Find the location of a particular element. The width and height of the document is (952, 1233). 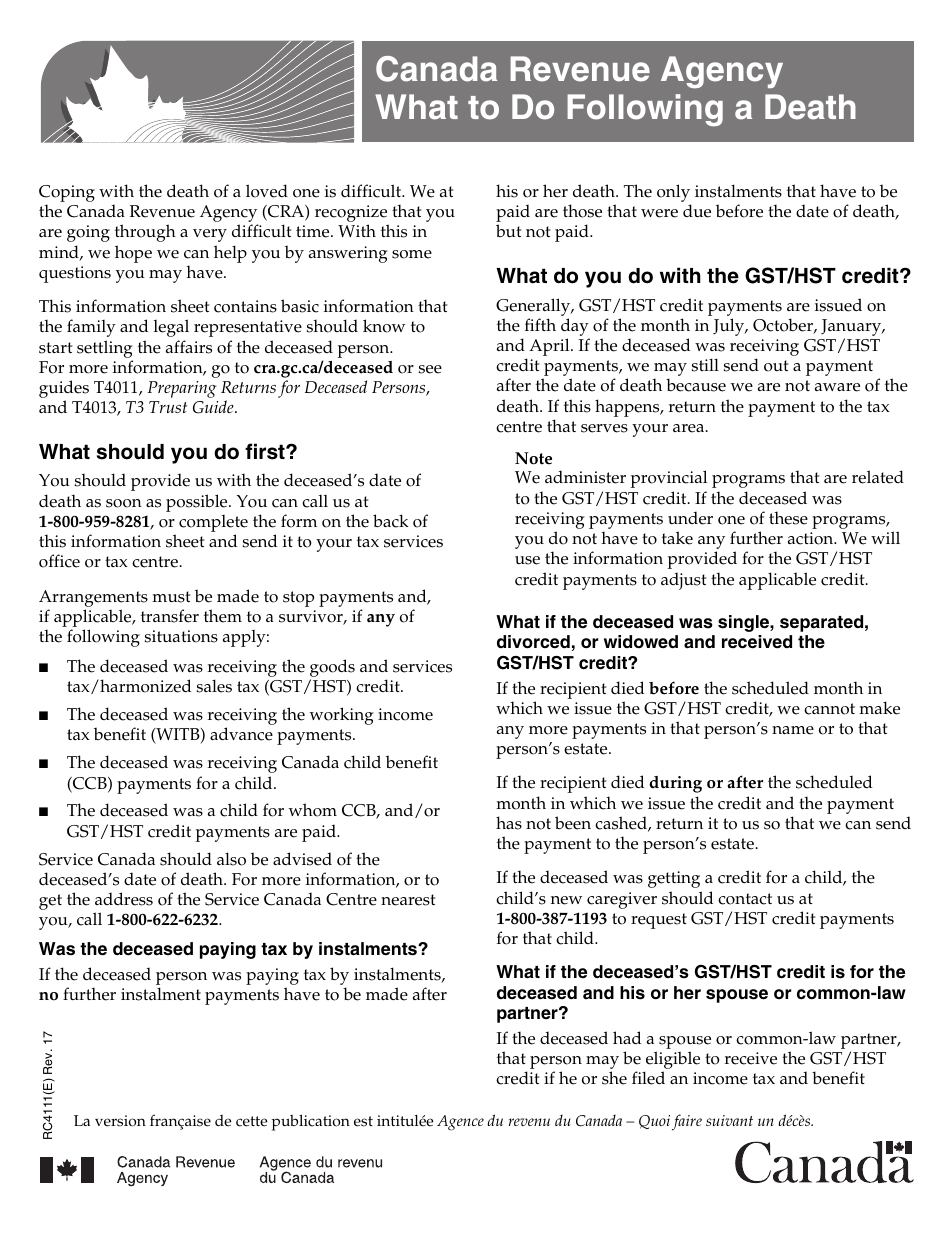

due is located at coordinates (697, 211).
